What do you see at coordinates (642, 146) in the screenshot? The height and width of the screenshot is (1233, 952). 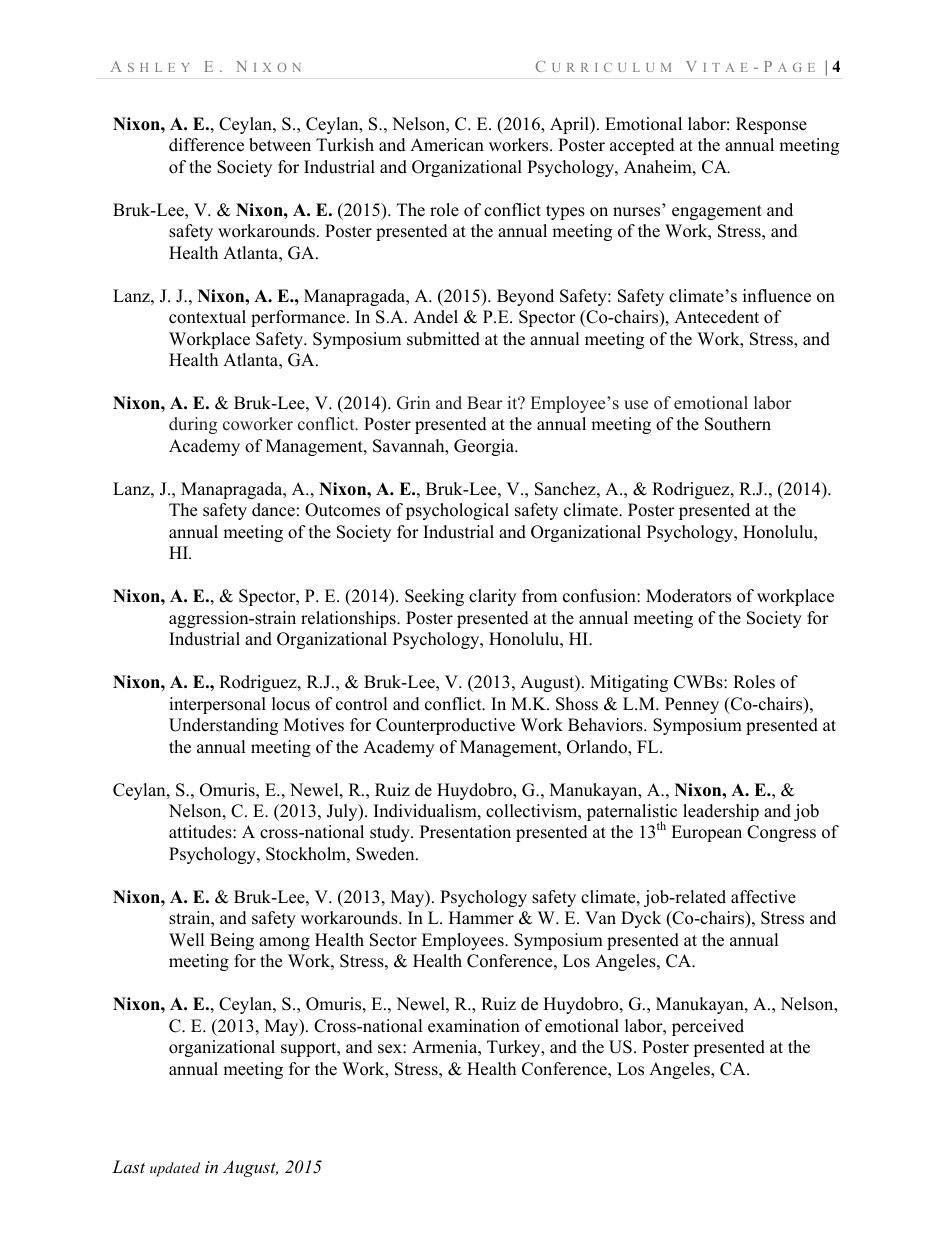 I see `accepted` at bounding box center [642, 146].
